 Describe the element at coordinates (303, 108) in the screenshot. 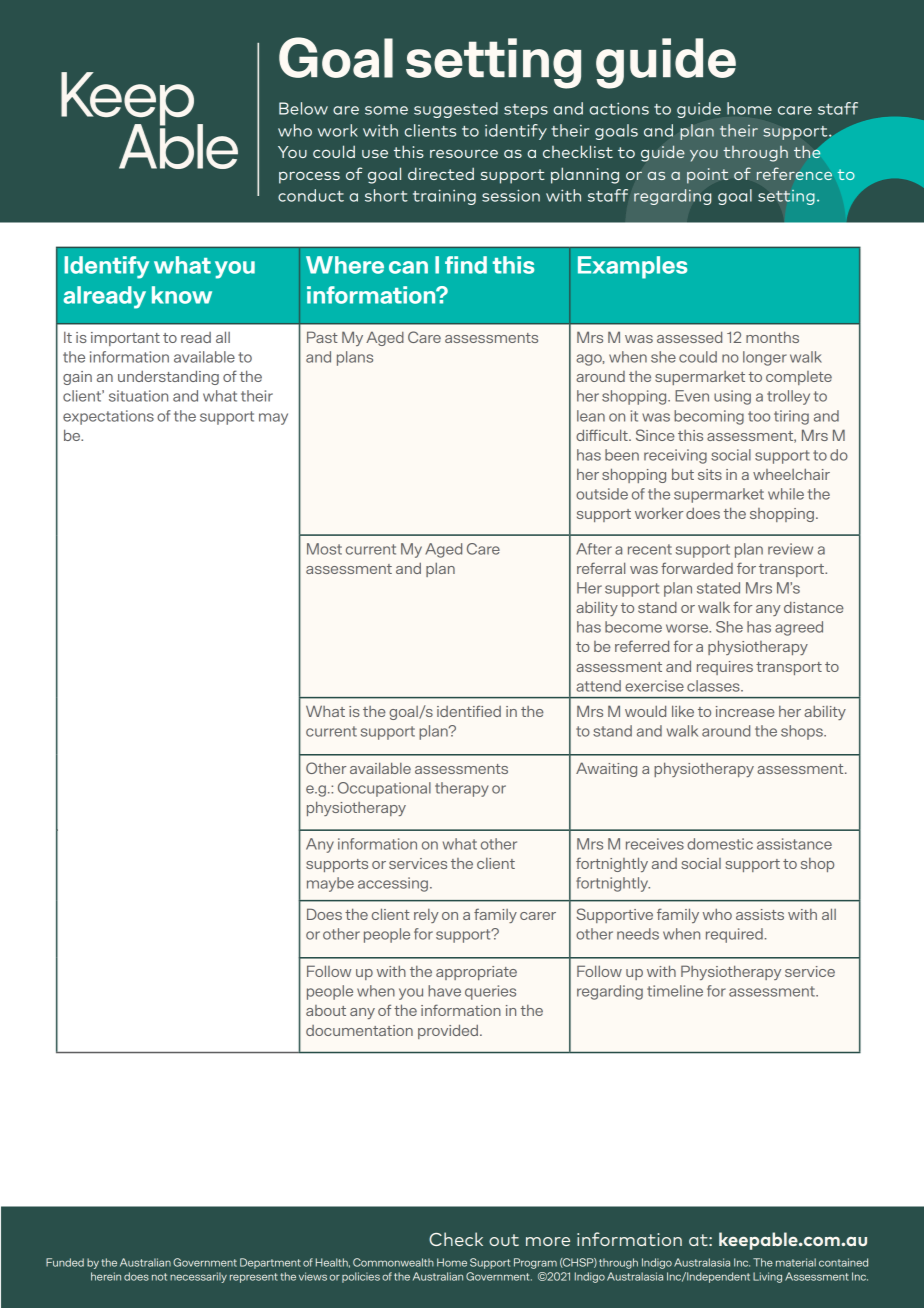

I see `Below` at that location.
